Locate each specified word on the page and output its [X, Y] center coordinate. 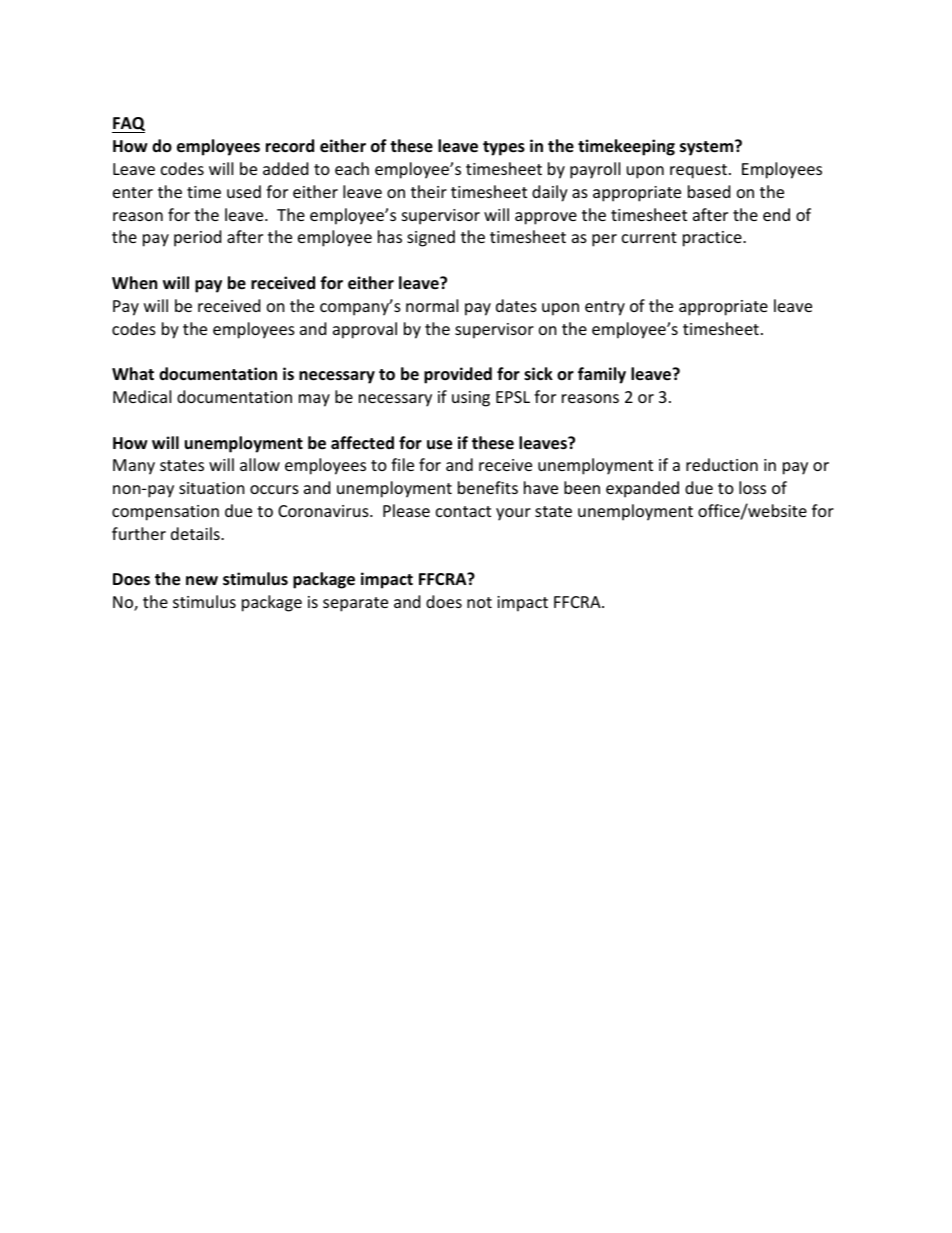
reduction [722, 464]
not [479, 602]
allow [260, 464]
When [134, 282]
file [402, 464]
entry [605, 308]
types [504, 148]
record [290, 146]
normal [432, 305]
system [708, 148]
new [202, 581]
